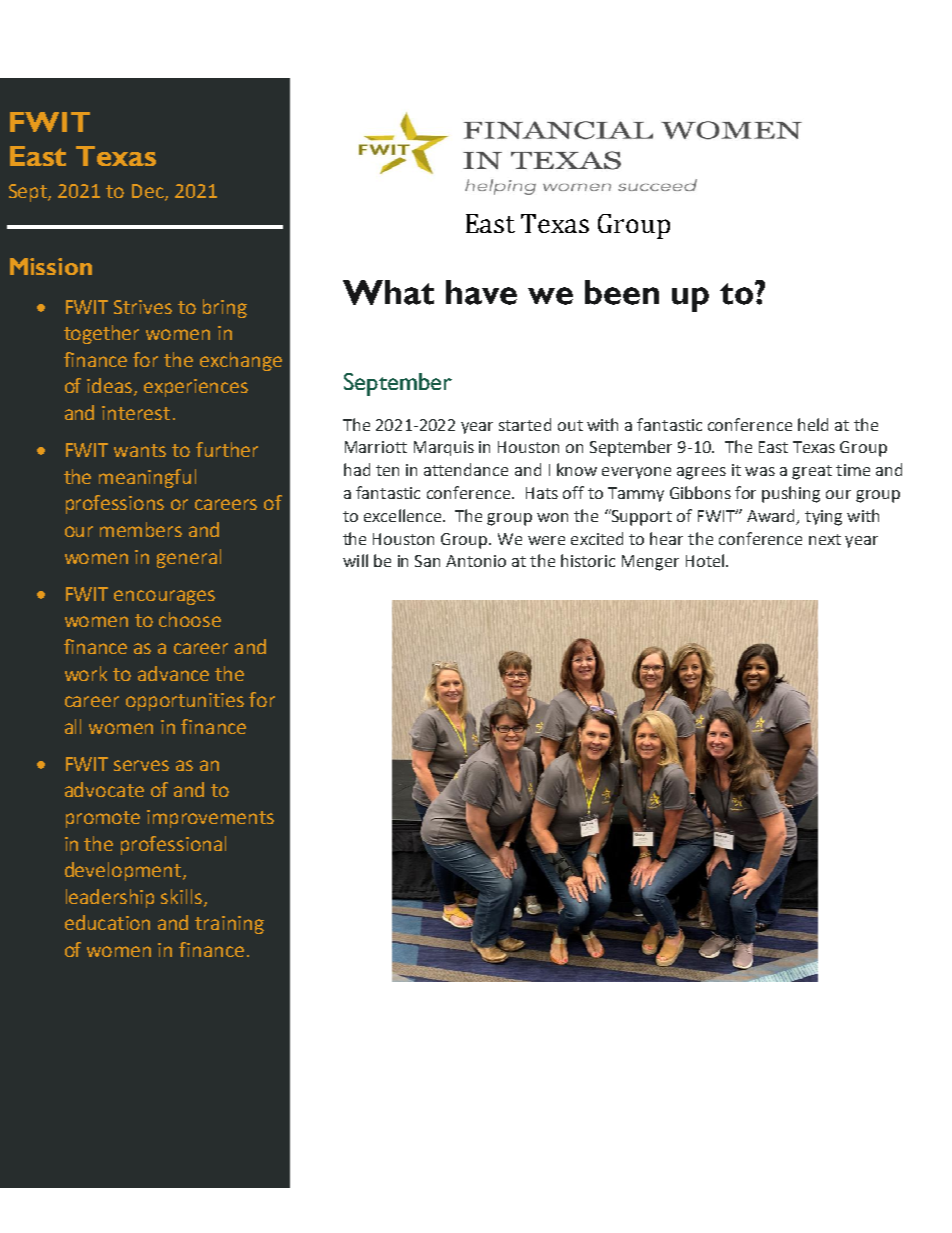 The image size is (952, 1233). I want to click on Hotel, so click(705, 560).
